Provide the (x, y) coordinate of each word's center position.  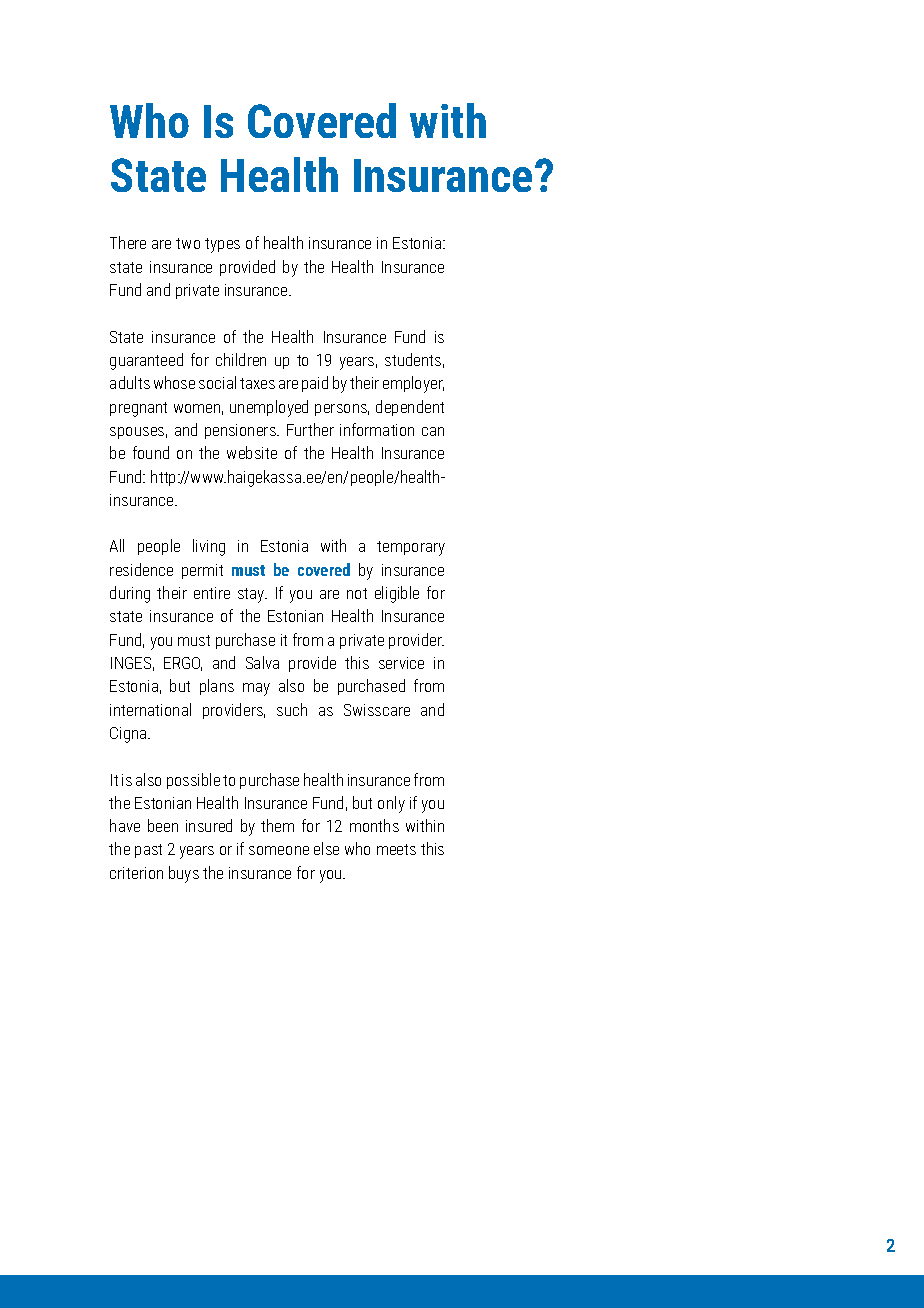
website (252, 452)
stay (252, 595)
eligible (397, 594)
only (391, 804)
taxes (257, 383)
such (292, 709)
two (188, 243)
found (151, 452)
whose (174, 382)
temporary (411, 548)
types (222, 245)
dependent (410, 408)
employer (413, 384)
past (148, 851)
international (150, 709)
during (130, 594)
